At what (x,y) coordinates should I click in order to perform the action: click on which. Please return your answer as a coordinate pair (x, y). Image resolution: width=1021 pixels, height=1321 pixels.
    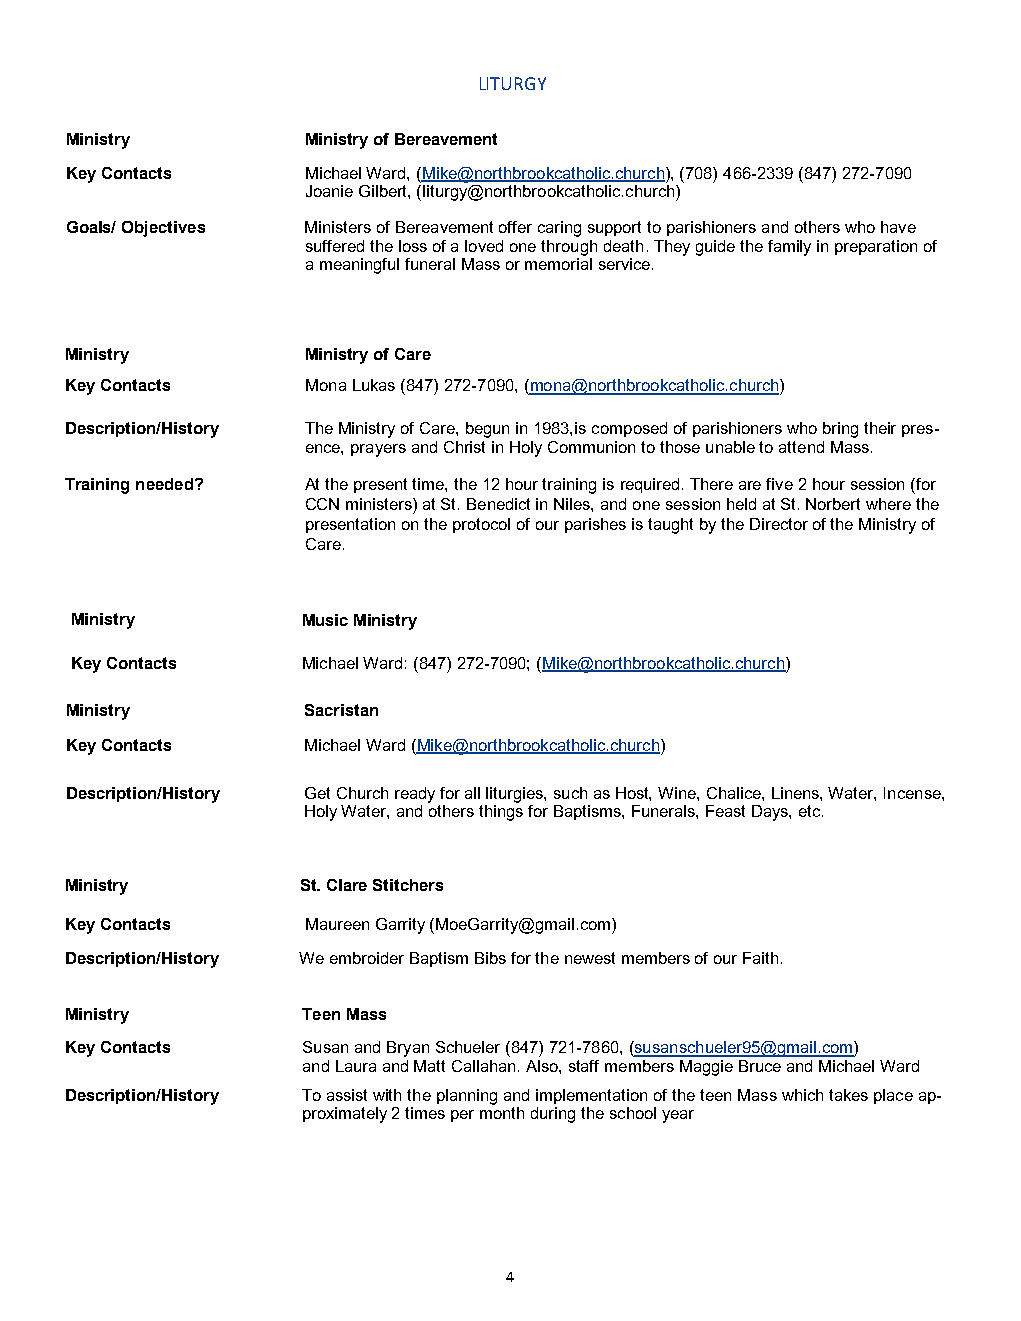
    Looking at the image, I should click on (802, 1095).
